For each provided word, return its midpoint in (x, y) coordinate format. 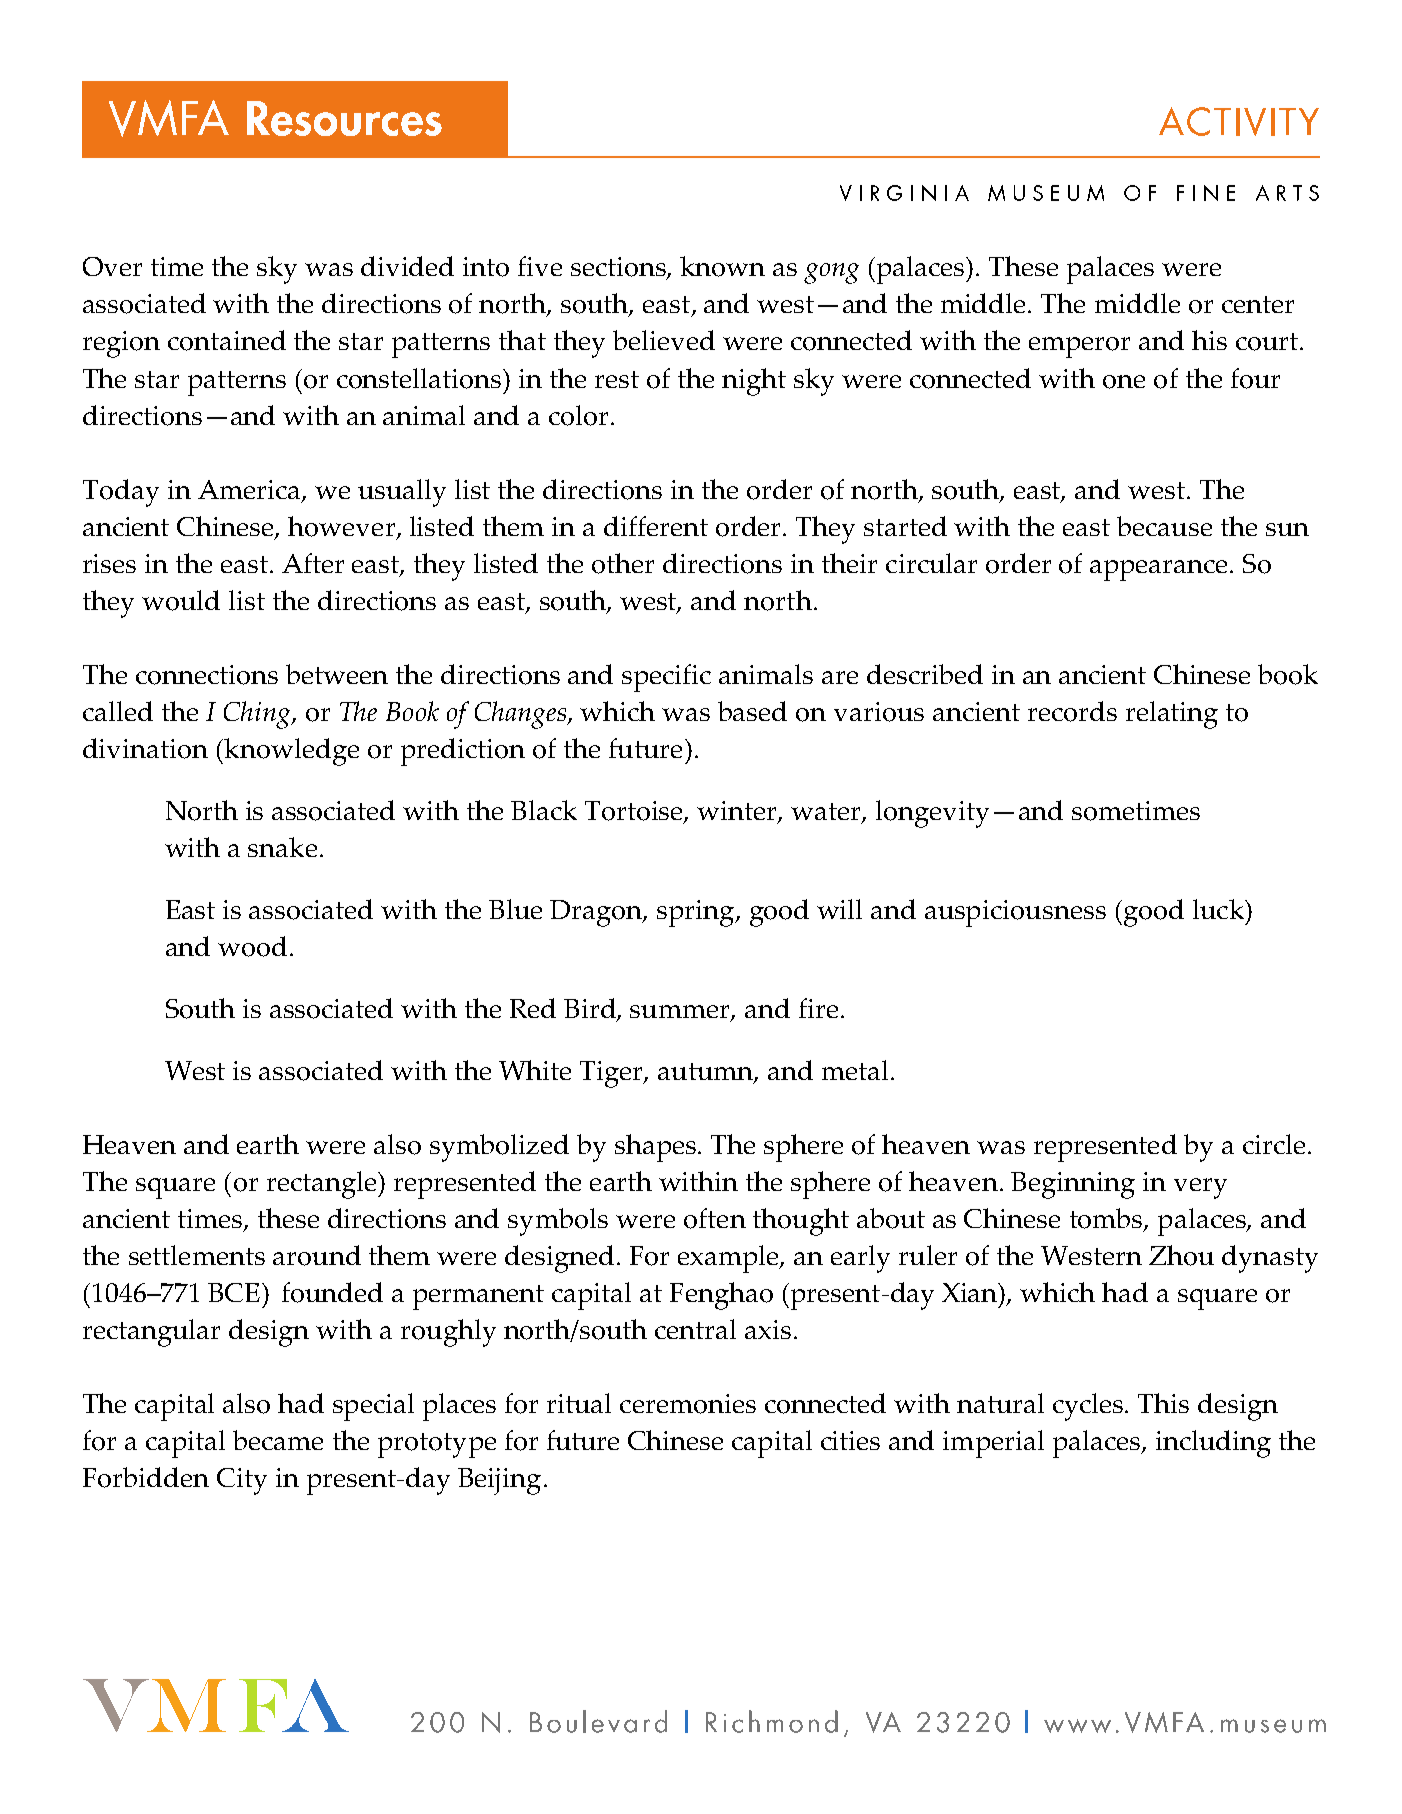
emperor (1079, 347)
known (722, 266)
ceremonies (688, 1404)
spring (697, 913)
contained (227, 340)
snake (282, 847)
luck (1219, 909)
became (278, 1440)
